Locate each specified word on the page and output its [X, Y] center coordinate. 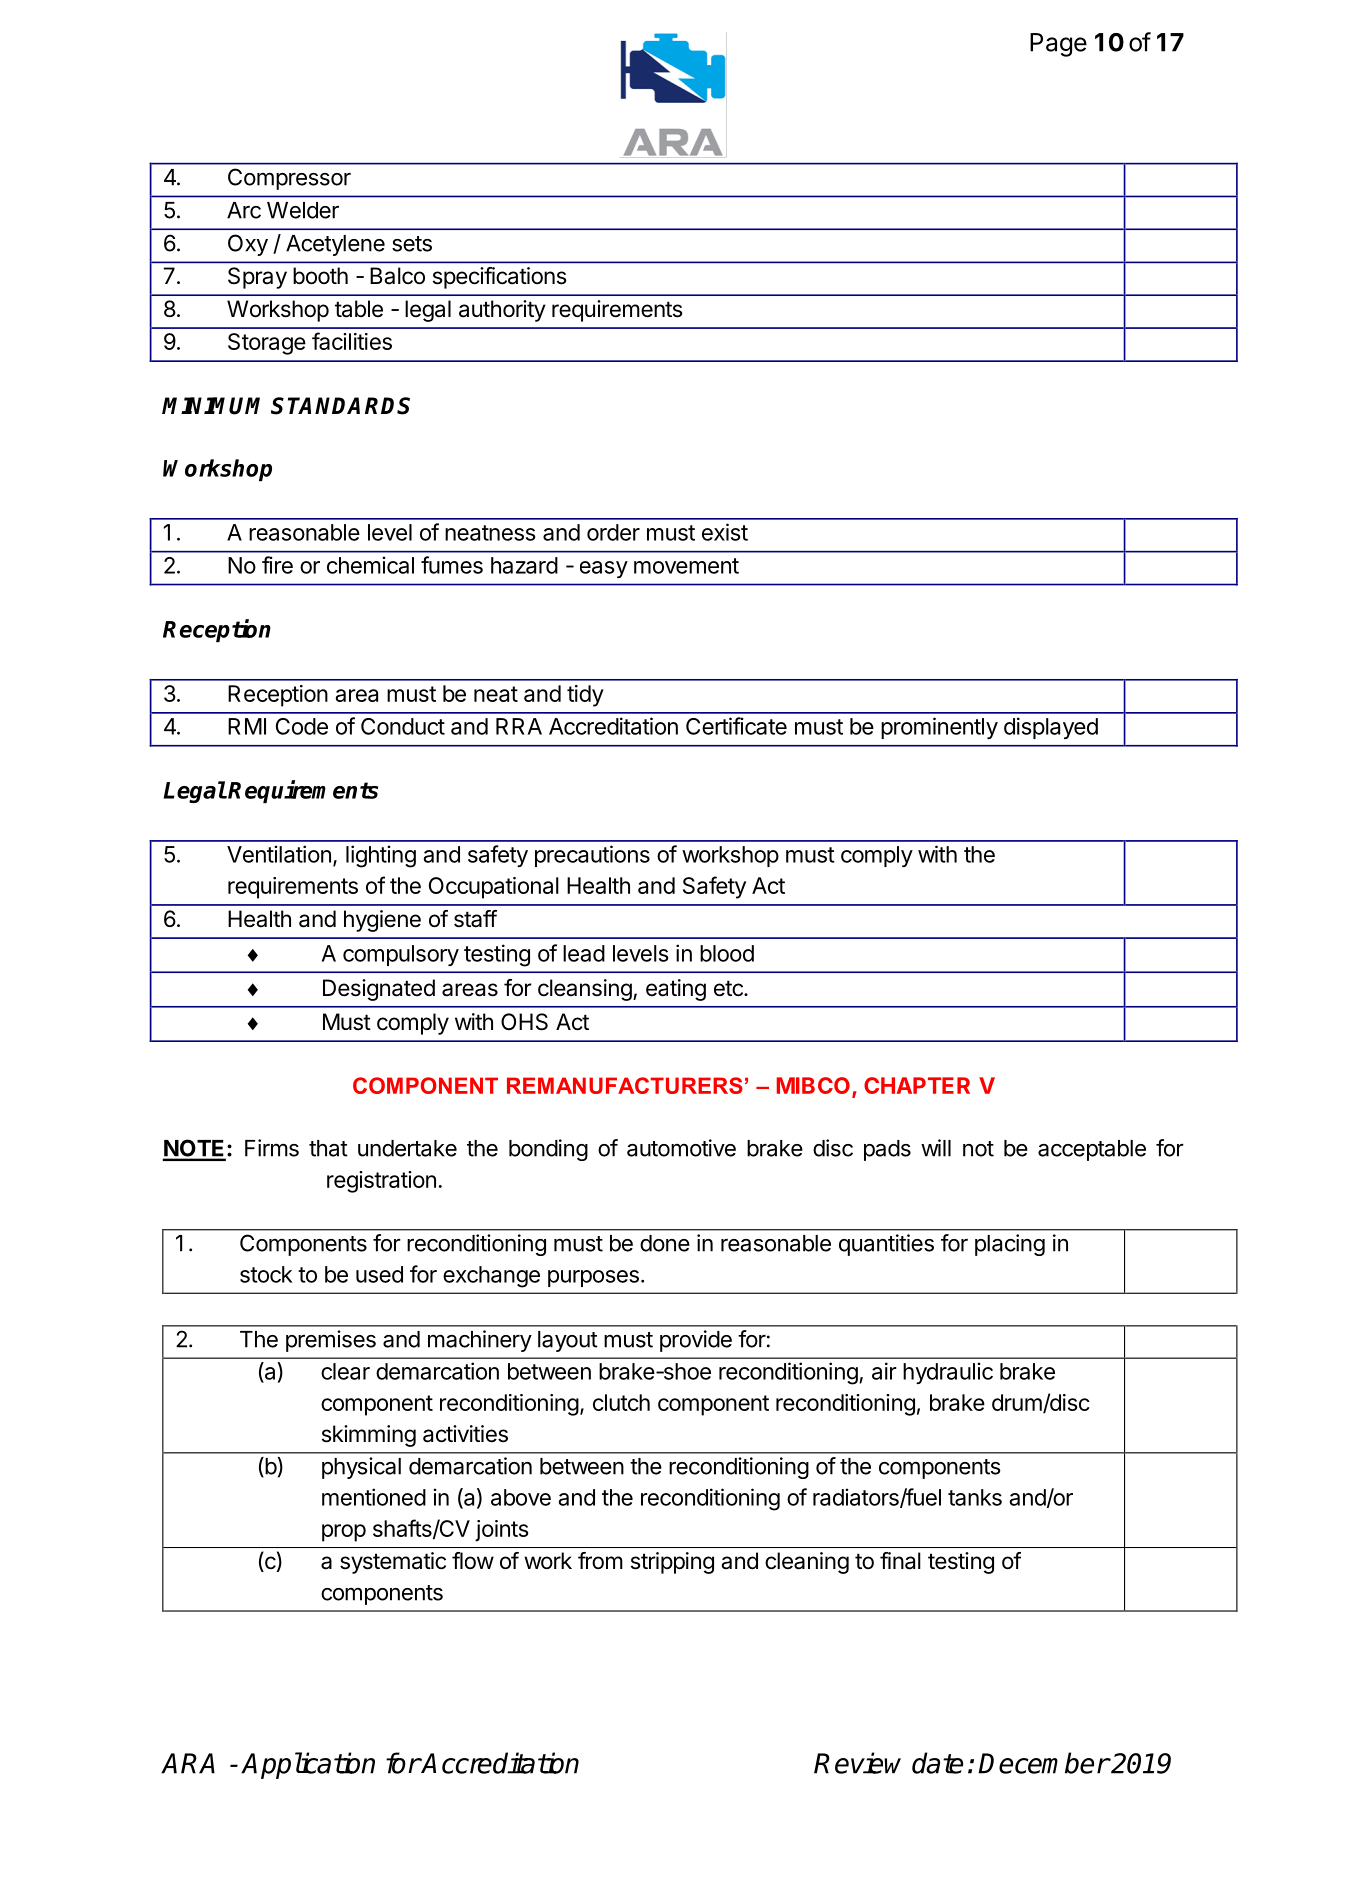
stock [266, 1274]
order [613, 532]
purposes [593, 1278]
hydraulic [948, 1373]
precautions [592, 856]
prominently [939, 728]
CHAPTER [917, 1085]
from [600, 1561]
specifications [500, 278]
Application [308, 1765]
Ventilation [279, 854]
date [937, 1763]
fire [277, 565]
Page [1058, 45]
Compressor [289, 179]
